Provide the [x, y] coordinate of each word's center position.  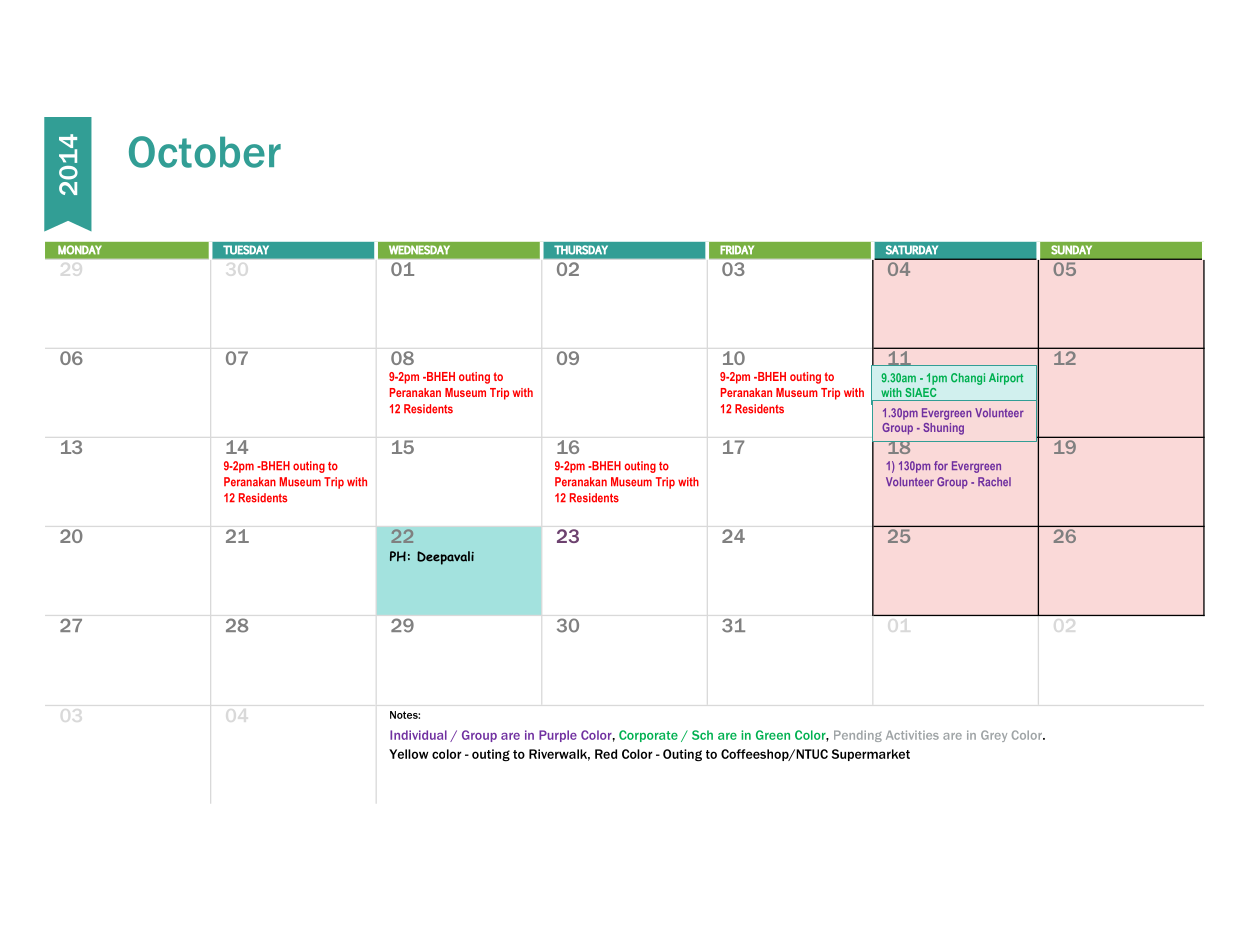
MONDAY [80, 250]
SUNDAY [1071, 250]
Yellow [408, 754]
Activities [912, 735]
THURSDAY [581, 250]
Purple [558, 736]
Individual [418, 735]
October [205, 152]
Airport [1006, 379]
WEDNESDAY [419, 250]
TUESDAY [246, 250]
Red [606, 754]
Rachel [994, 481]
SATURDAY [912, 250]
